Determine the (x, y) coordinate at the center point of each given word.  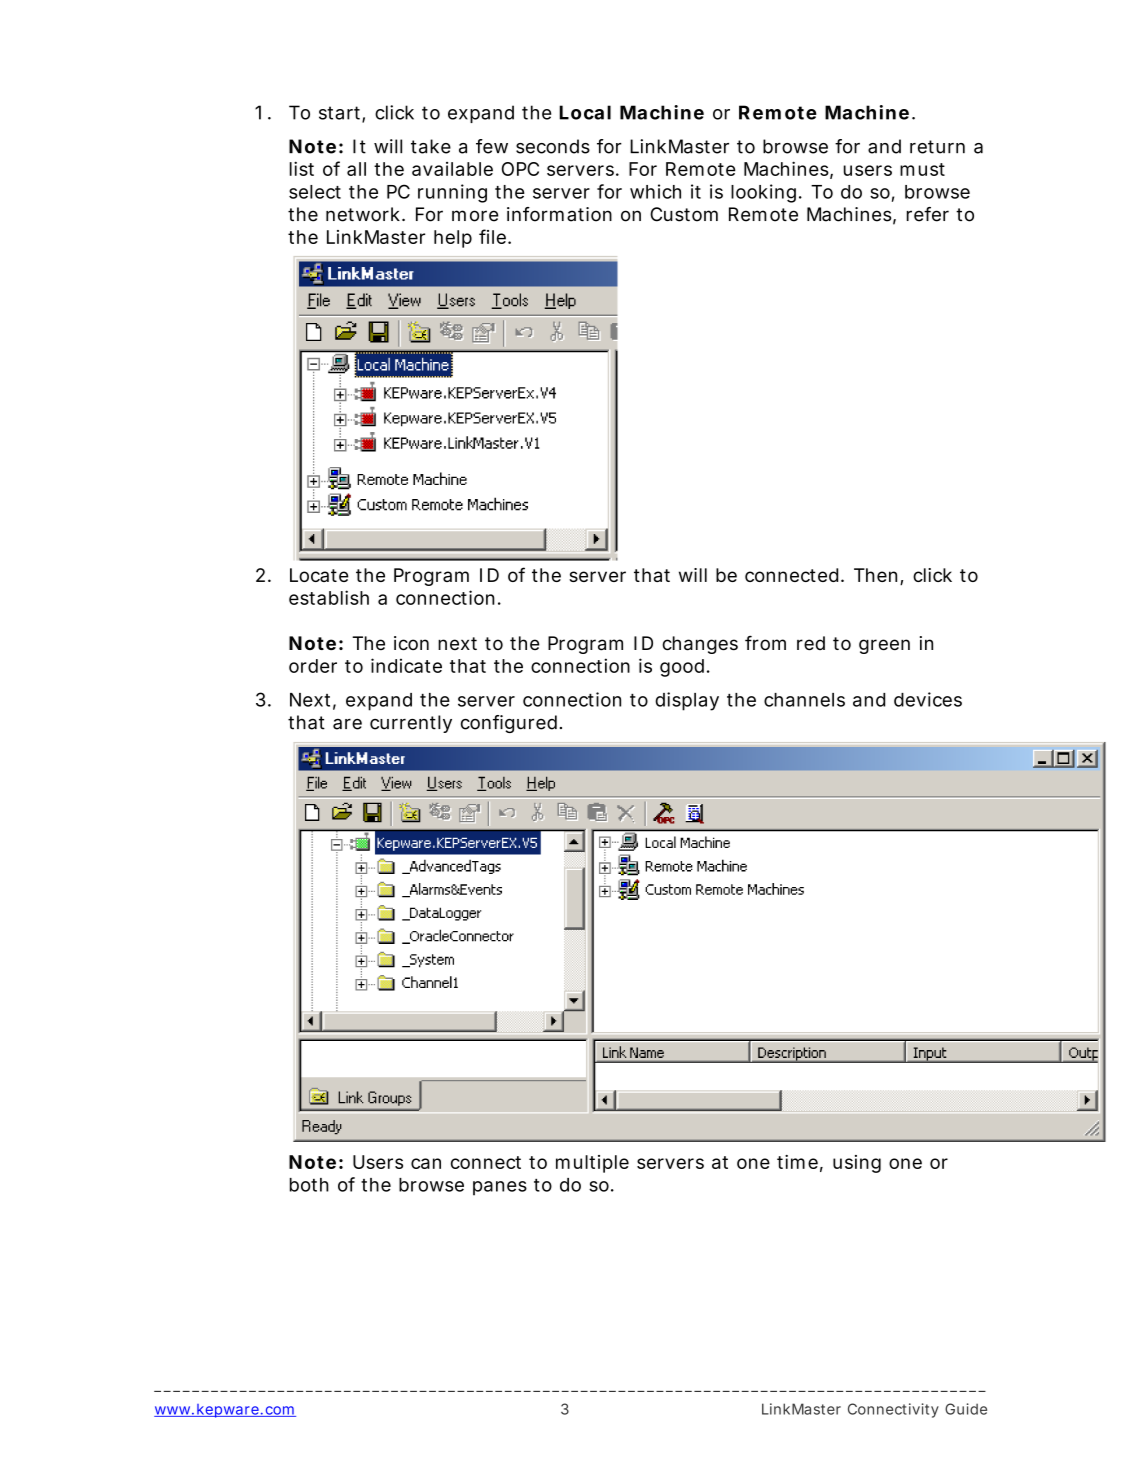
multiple (592, 1164)
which (655, 191)
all (356, 169)
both (309, 1185)
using (857, 1164)
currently (411, 724)
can (426, 1163)
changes (700, 645)
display (687, 701)
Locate (319, 575)
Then (875, 575)
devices (928, 699)
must (922, 169)
